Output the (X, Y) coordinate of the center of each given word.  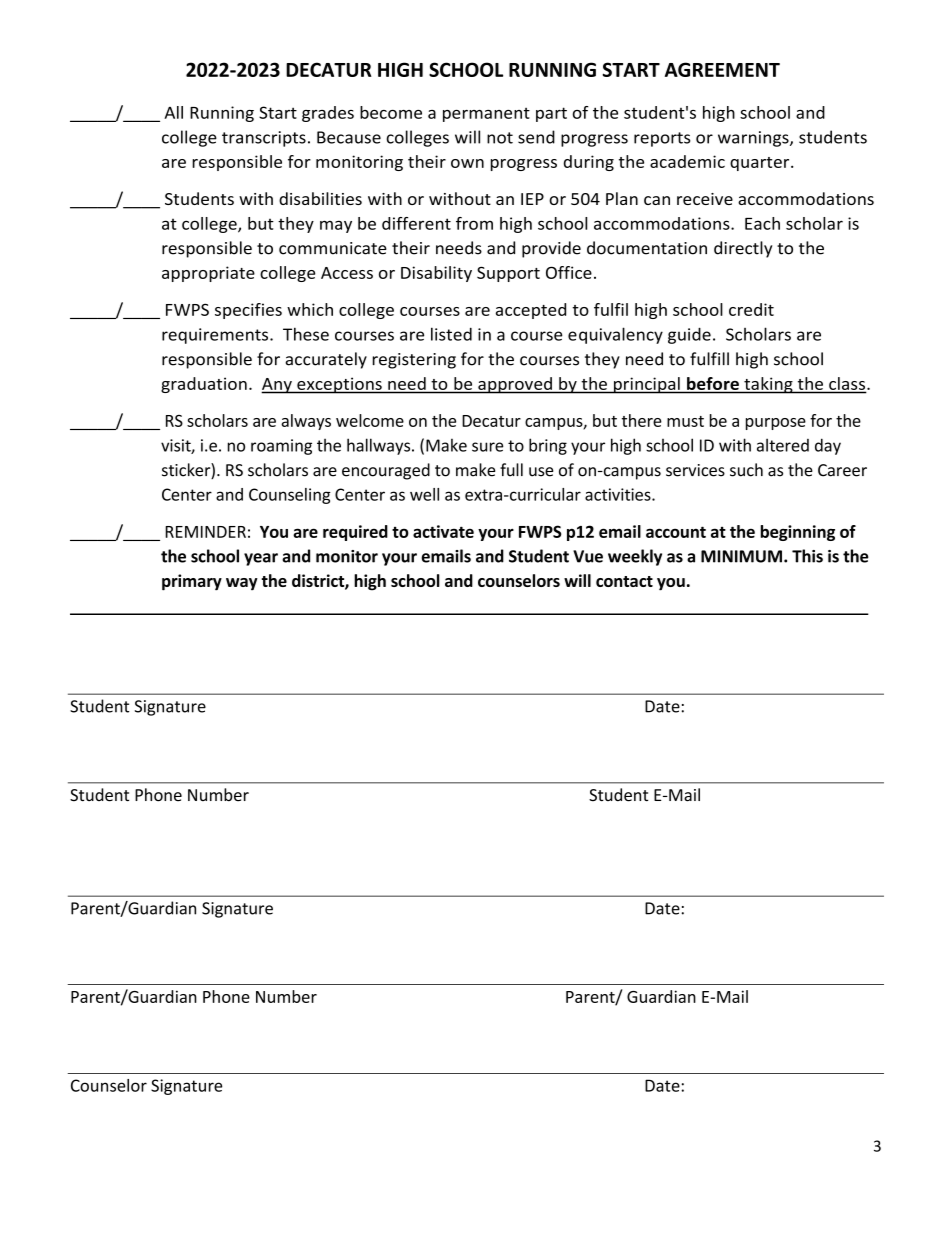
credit (751, 309)
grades (328, 114)
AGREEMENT (722, 69)
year (261, 559)
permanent (486, 114)
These (306, 334)
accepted (531, 311)
